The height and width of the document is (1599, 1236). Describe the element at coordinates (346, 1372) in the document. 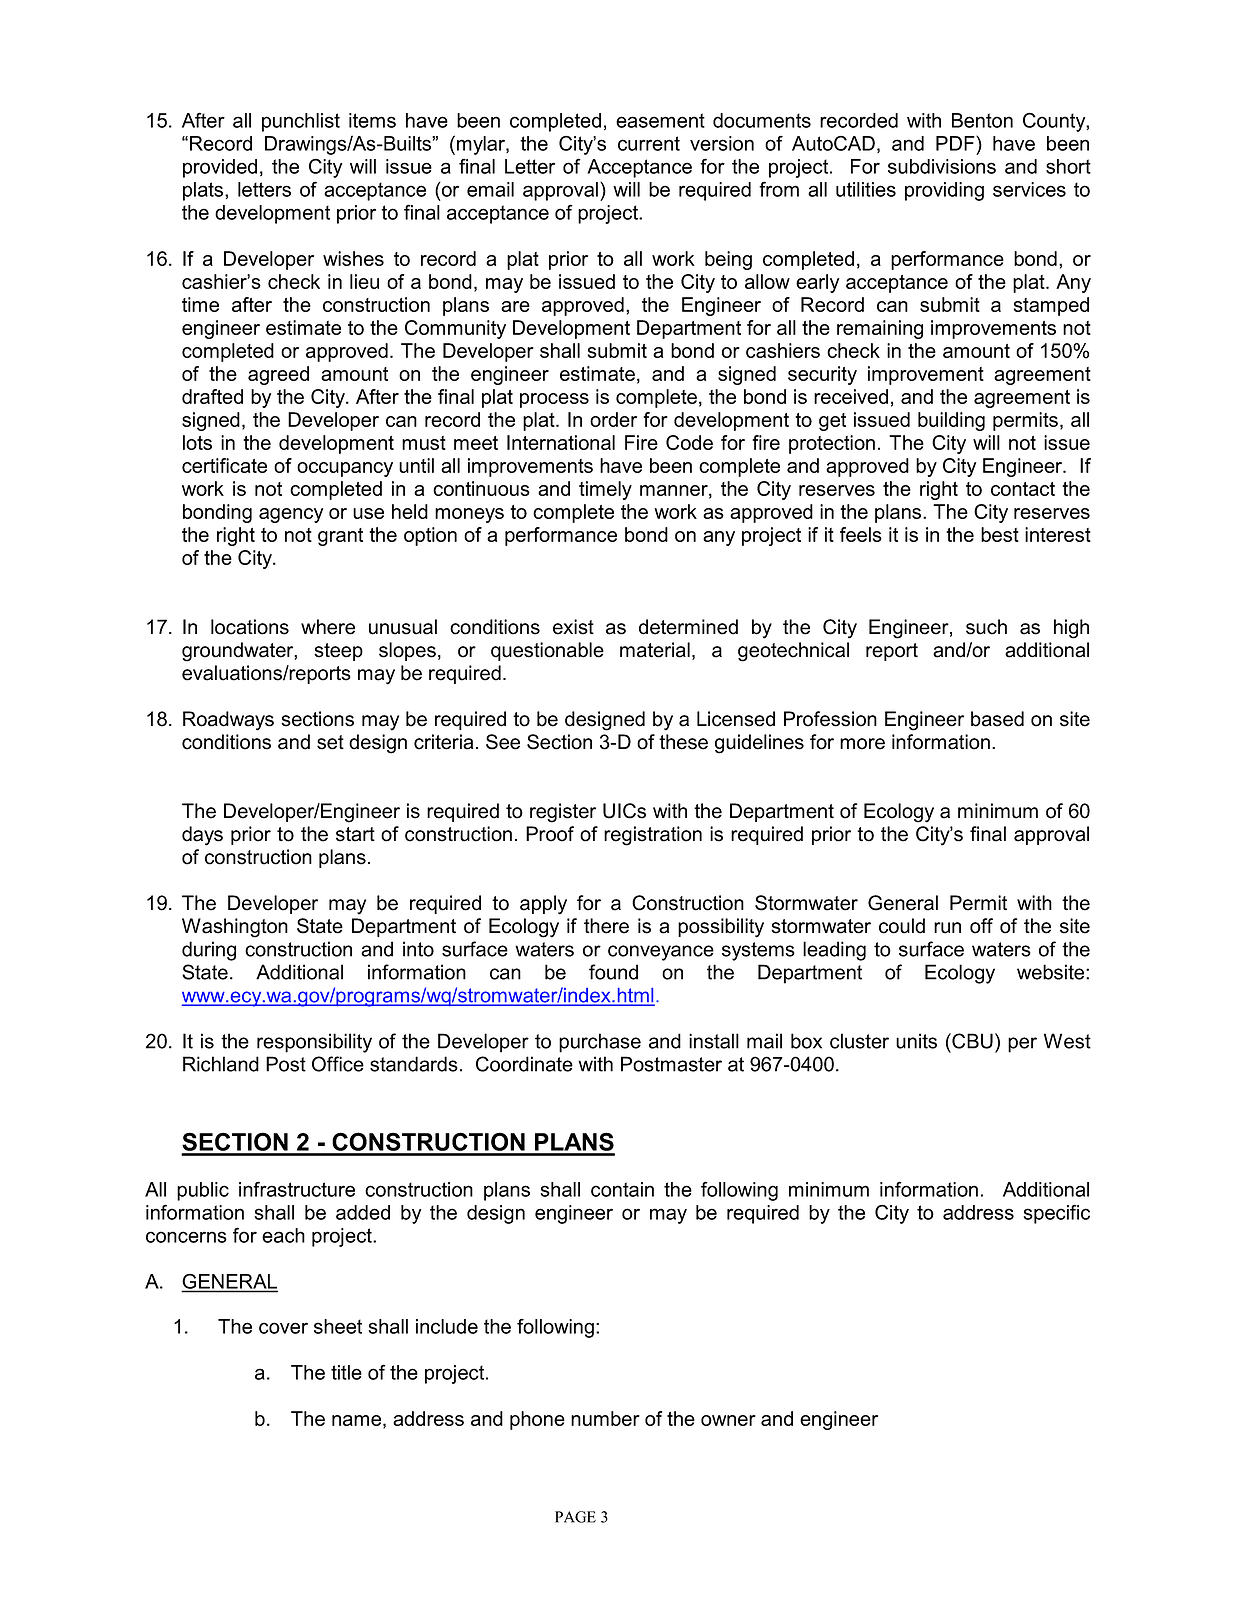

I see `title` at that location.
